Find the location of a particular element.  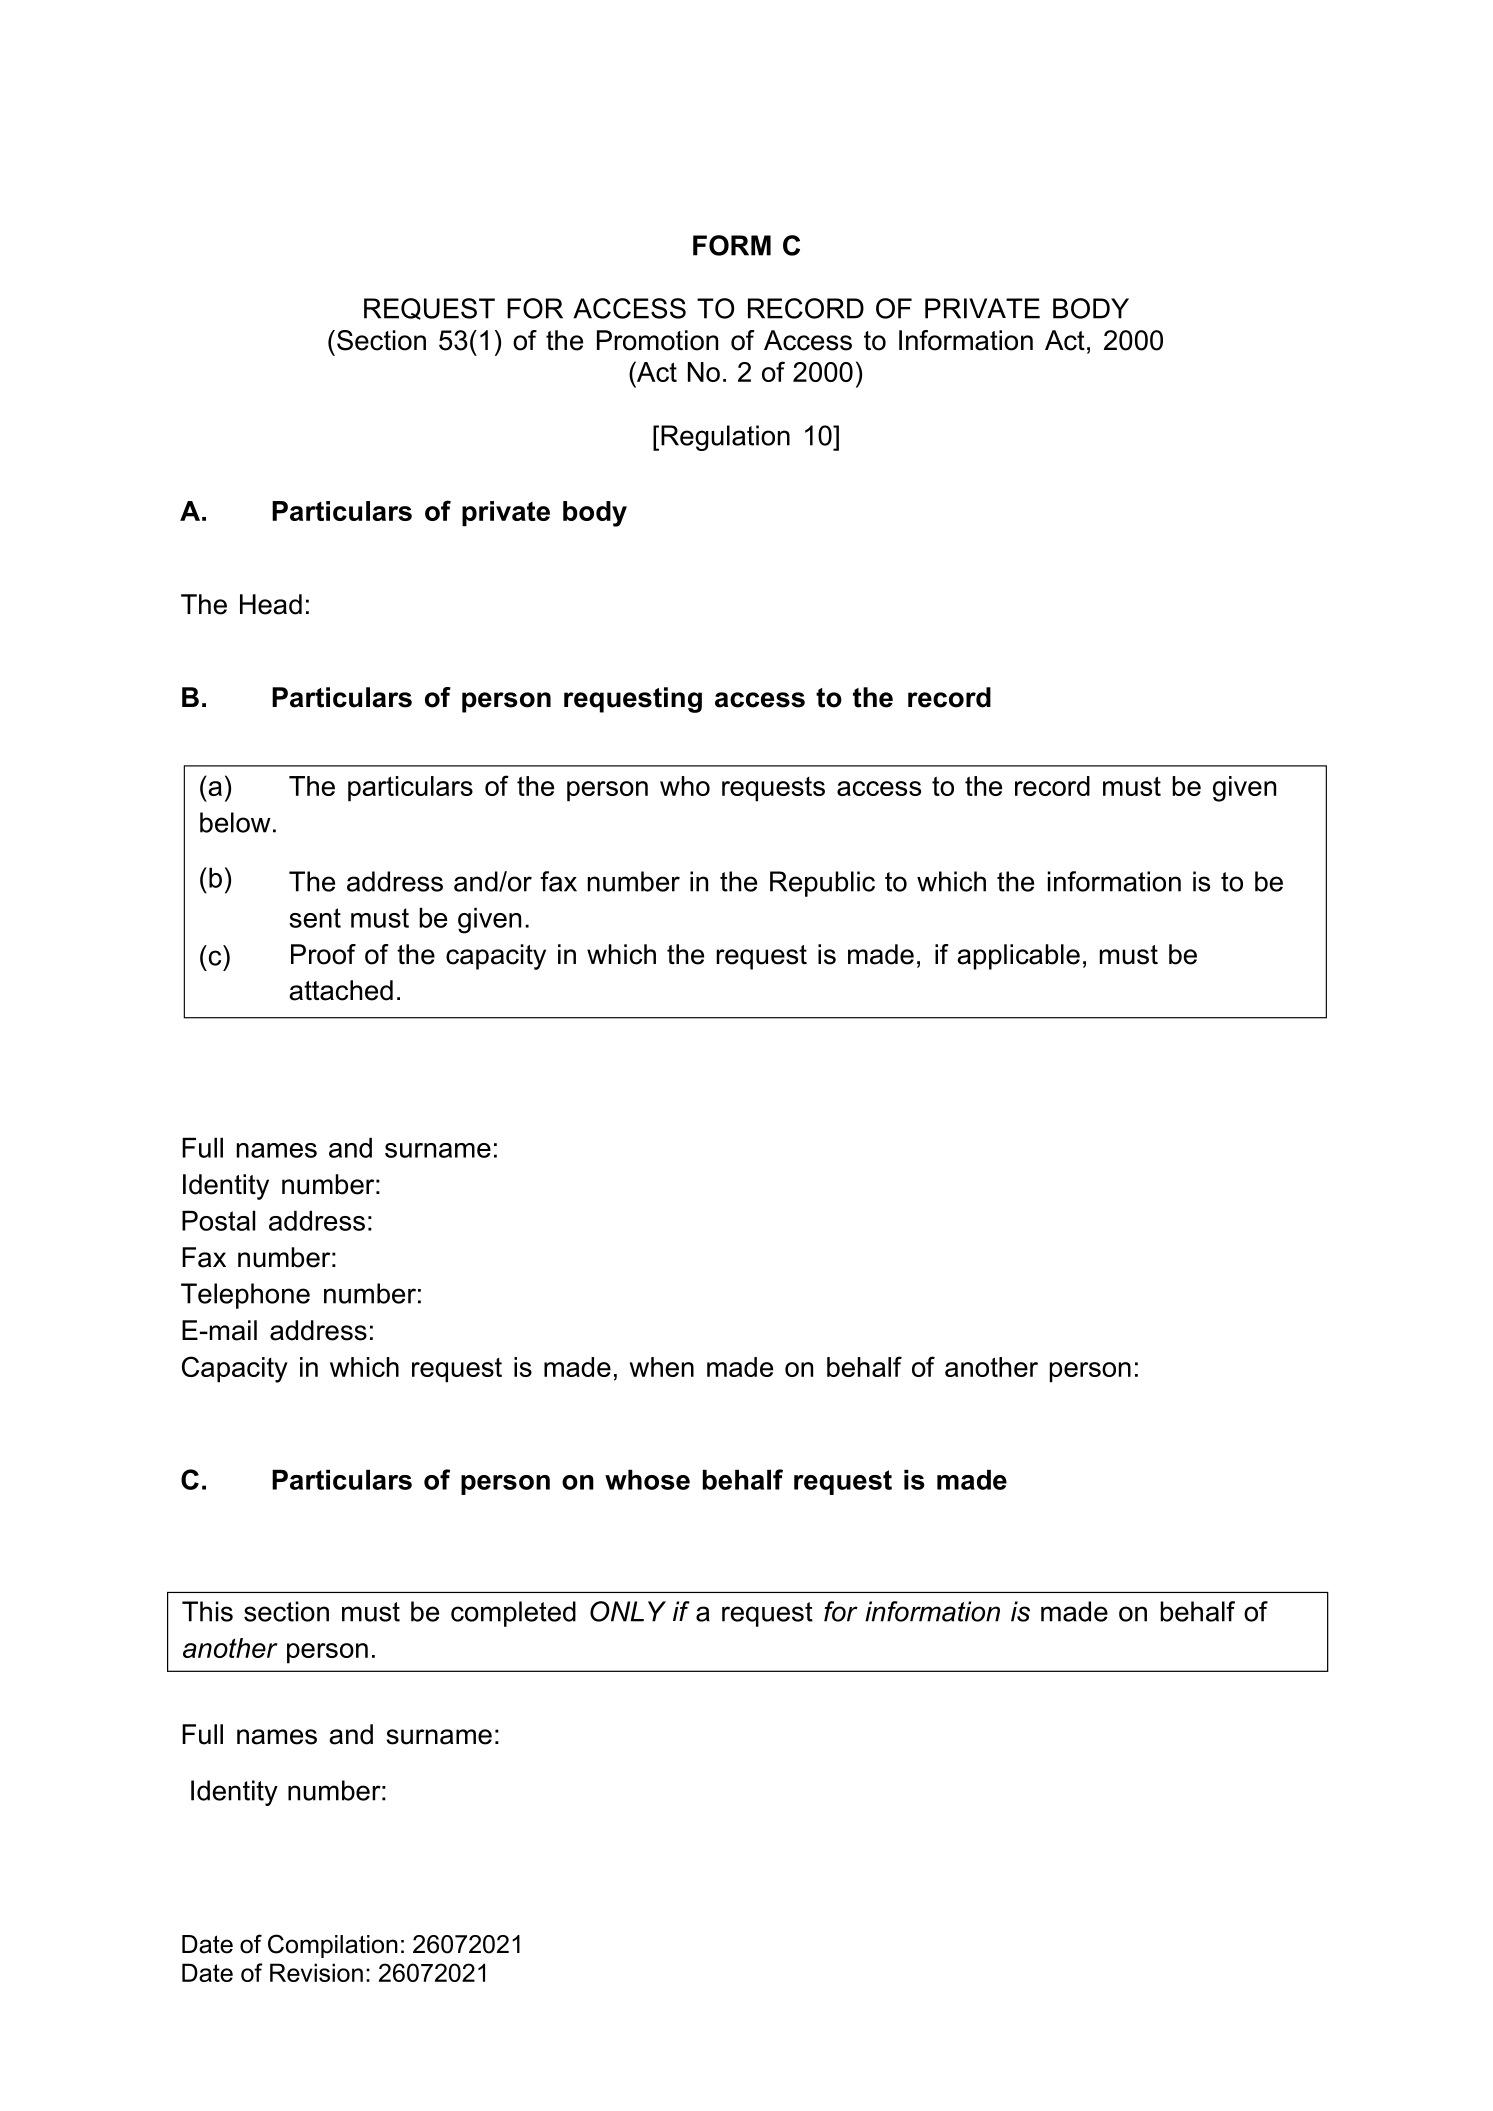

Promotion is located at coordinates (657, 340).
